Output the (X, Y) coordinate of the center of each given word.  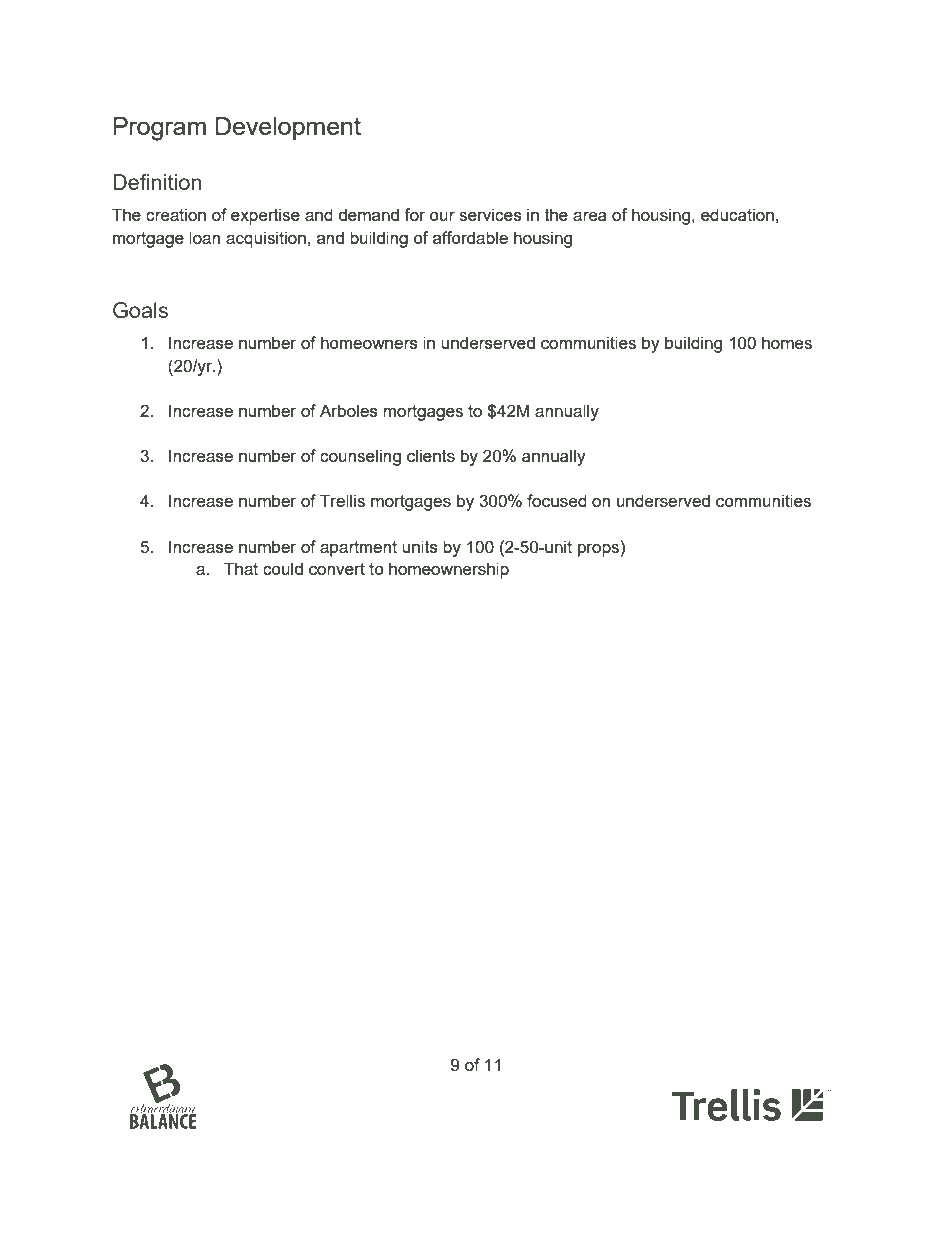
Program (159, 129)
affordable (470, 237)
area (590, 216)
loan (204, 237)
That (241, 568)
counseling (360, 457)
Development (288, 128)
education (737, 214)
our (442, 216)
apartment (358, 549)
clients (431, 455)
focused (557, 500)
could (283, 568)
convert (337, 569)
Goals (140, 310)
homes (787, 342)
